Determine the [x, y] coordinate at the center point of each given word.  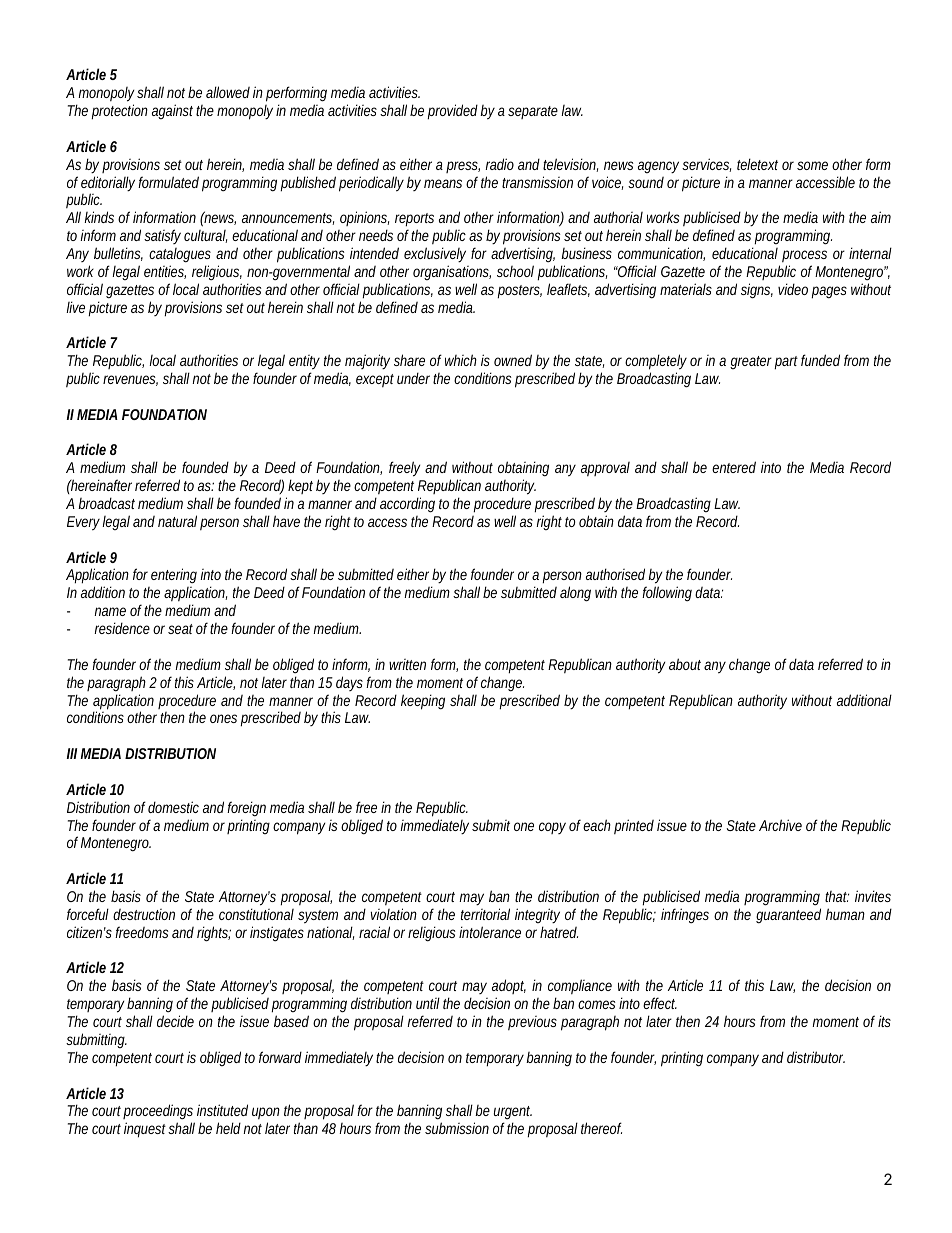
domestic [173, 807]
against [172, 111]
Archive [780, 825]
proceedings [159, 1113]
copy [552, 828]
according [407, 505]
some [812, 165]
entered [734, 467]
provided [452, 112]
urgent [513, 1114]
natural [177, 521]
